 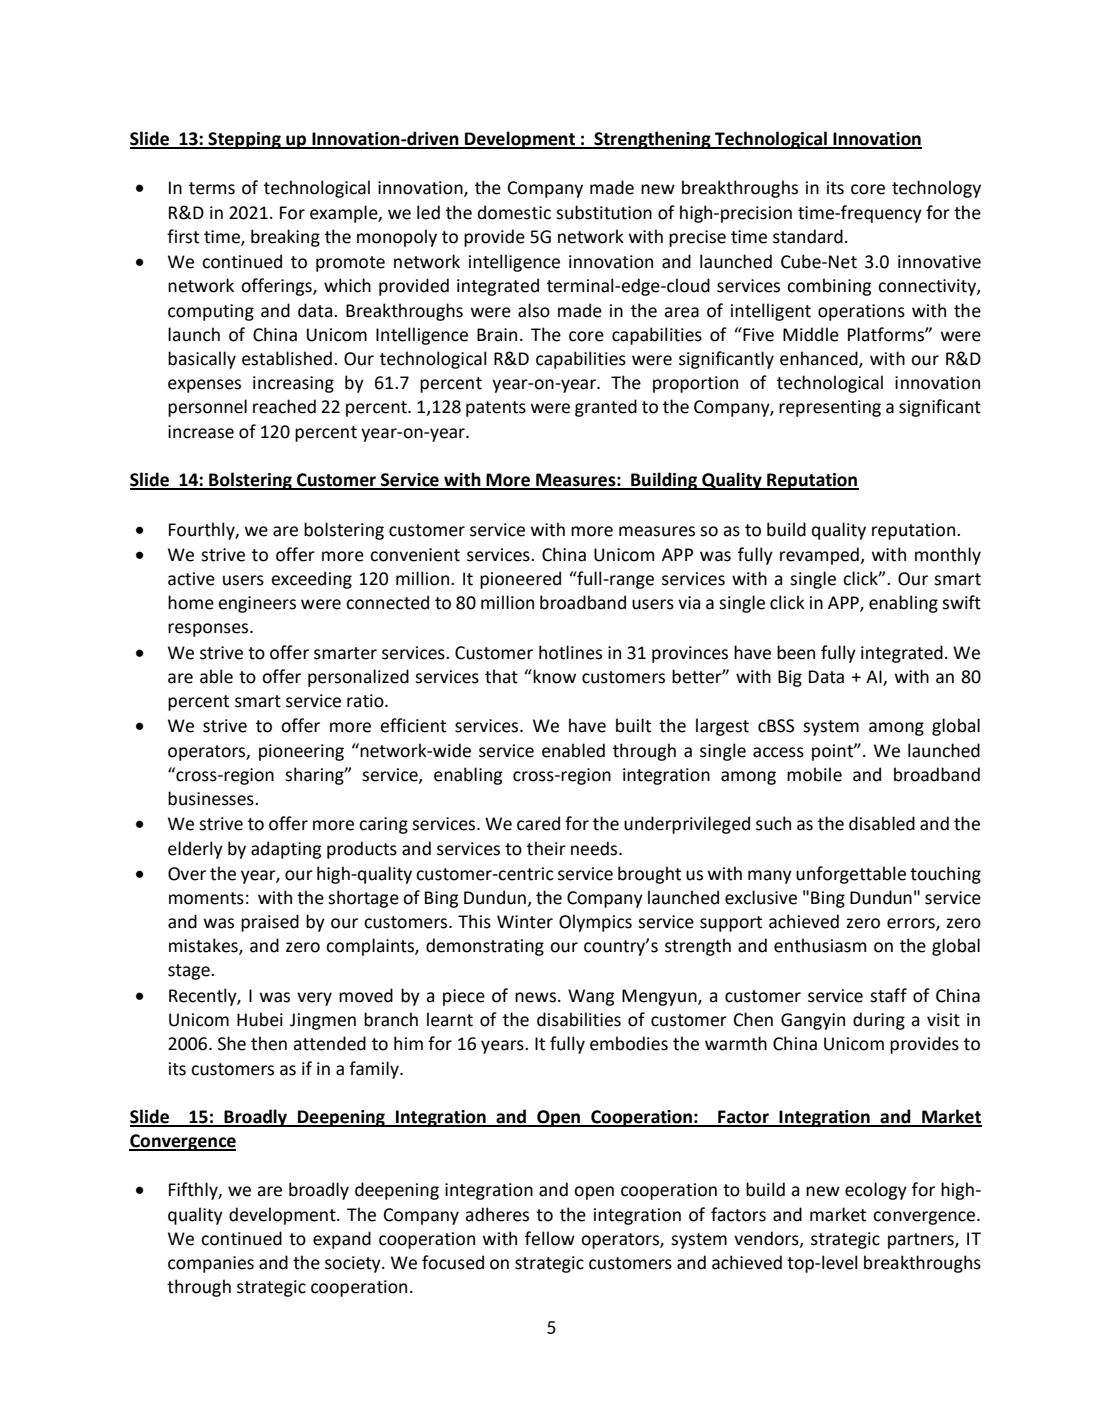 I want to click on revamped, so click(x=820, y=556).
